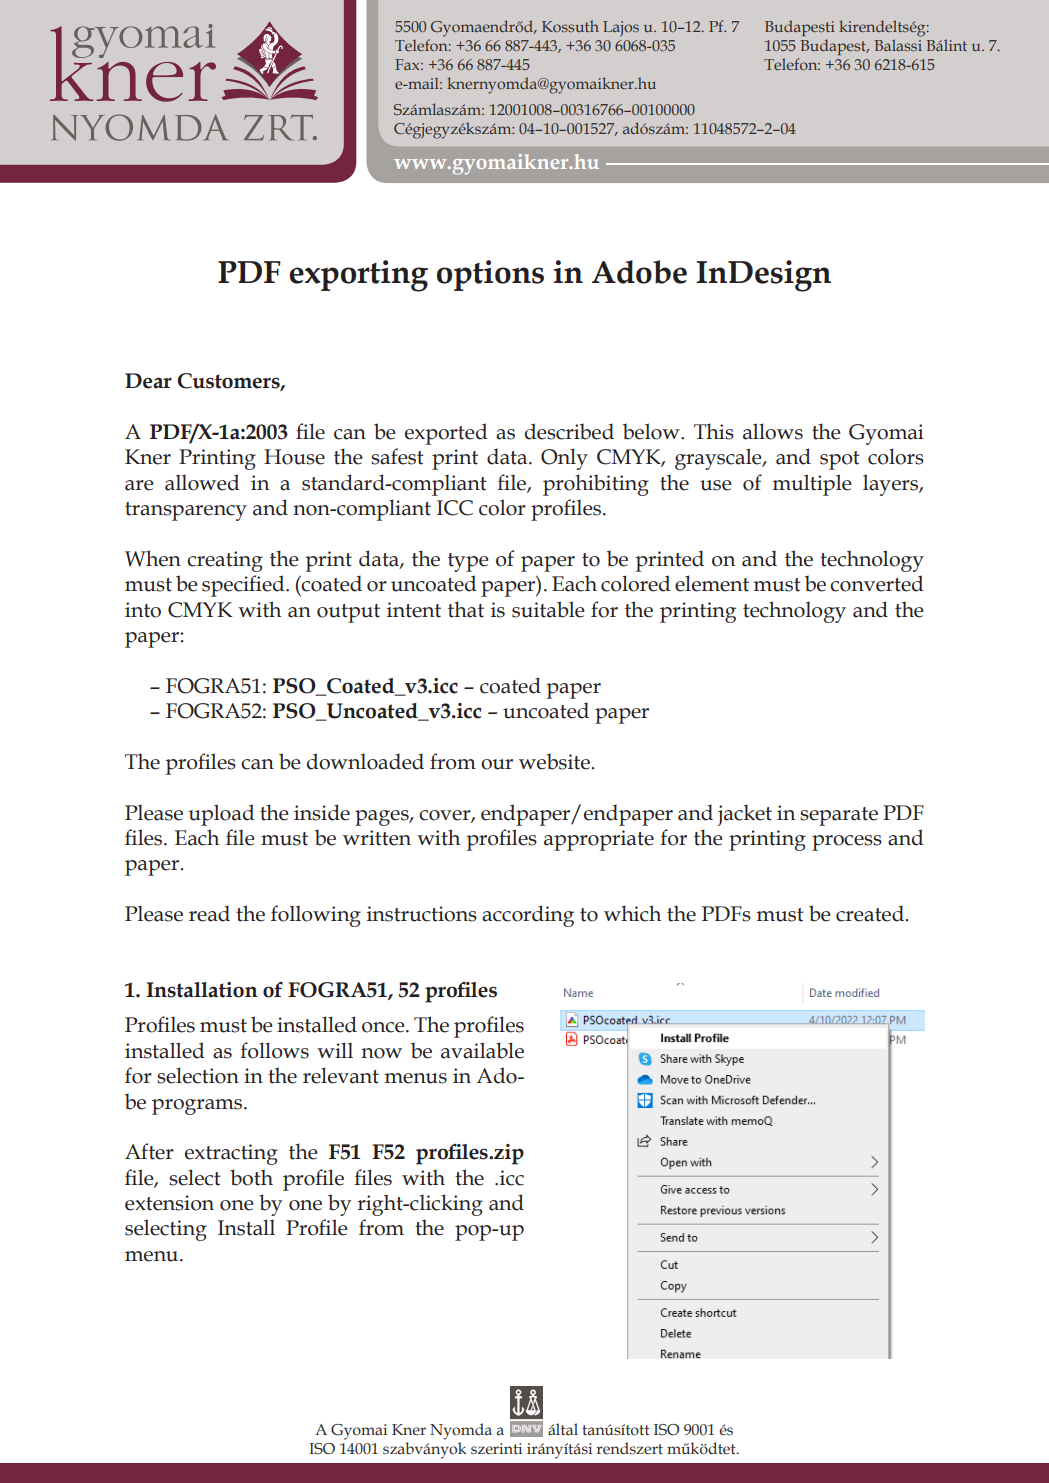  I want to click on exporting, so click(358, 276).
